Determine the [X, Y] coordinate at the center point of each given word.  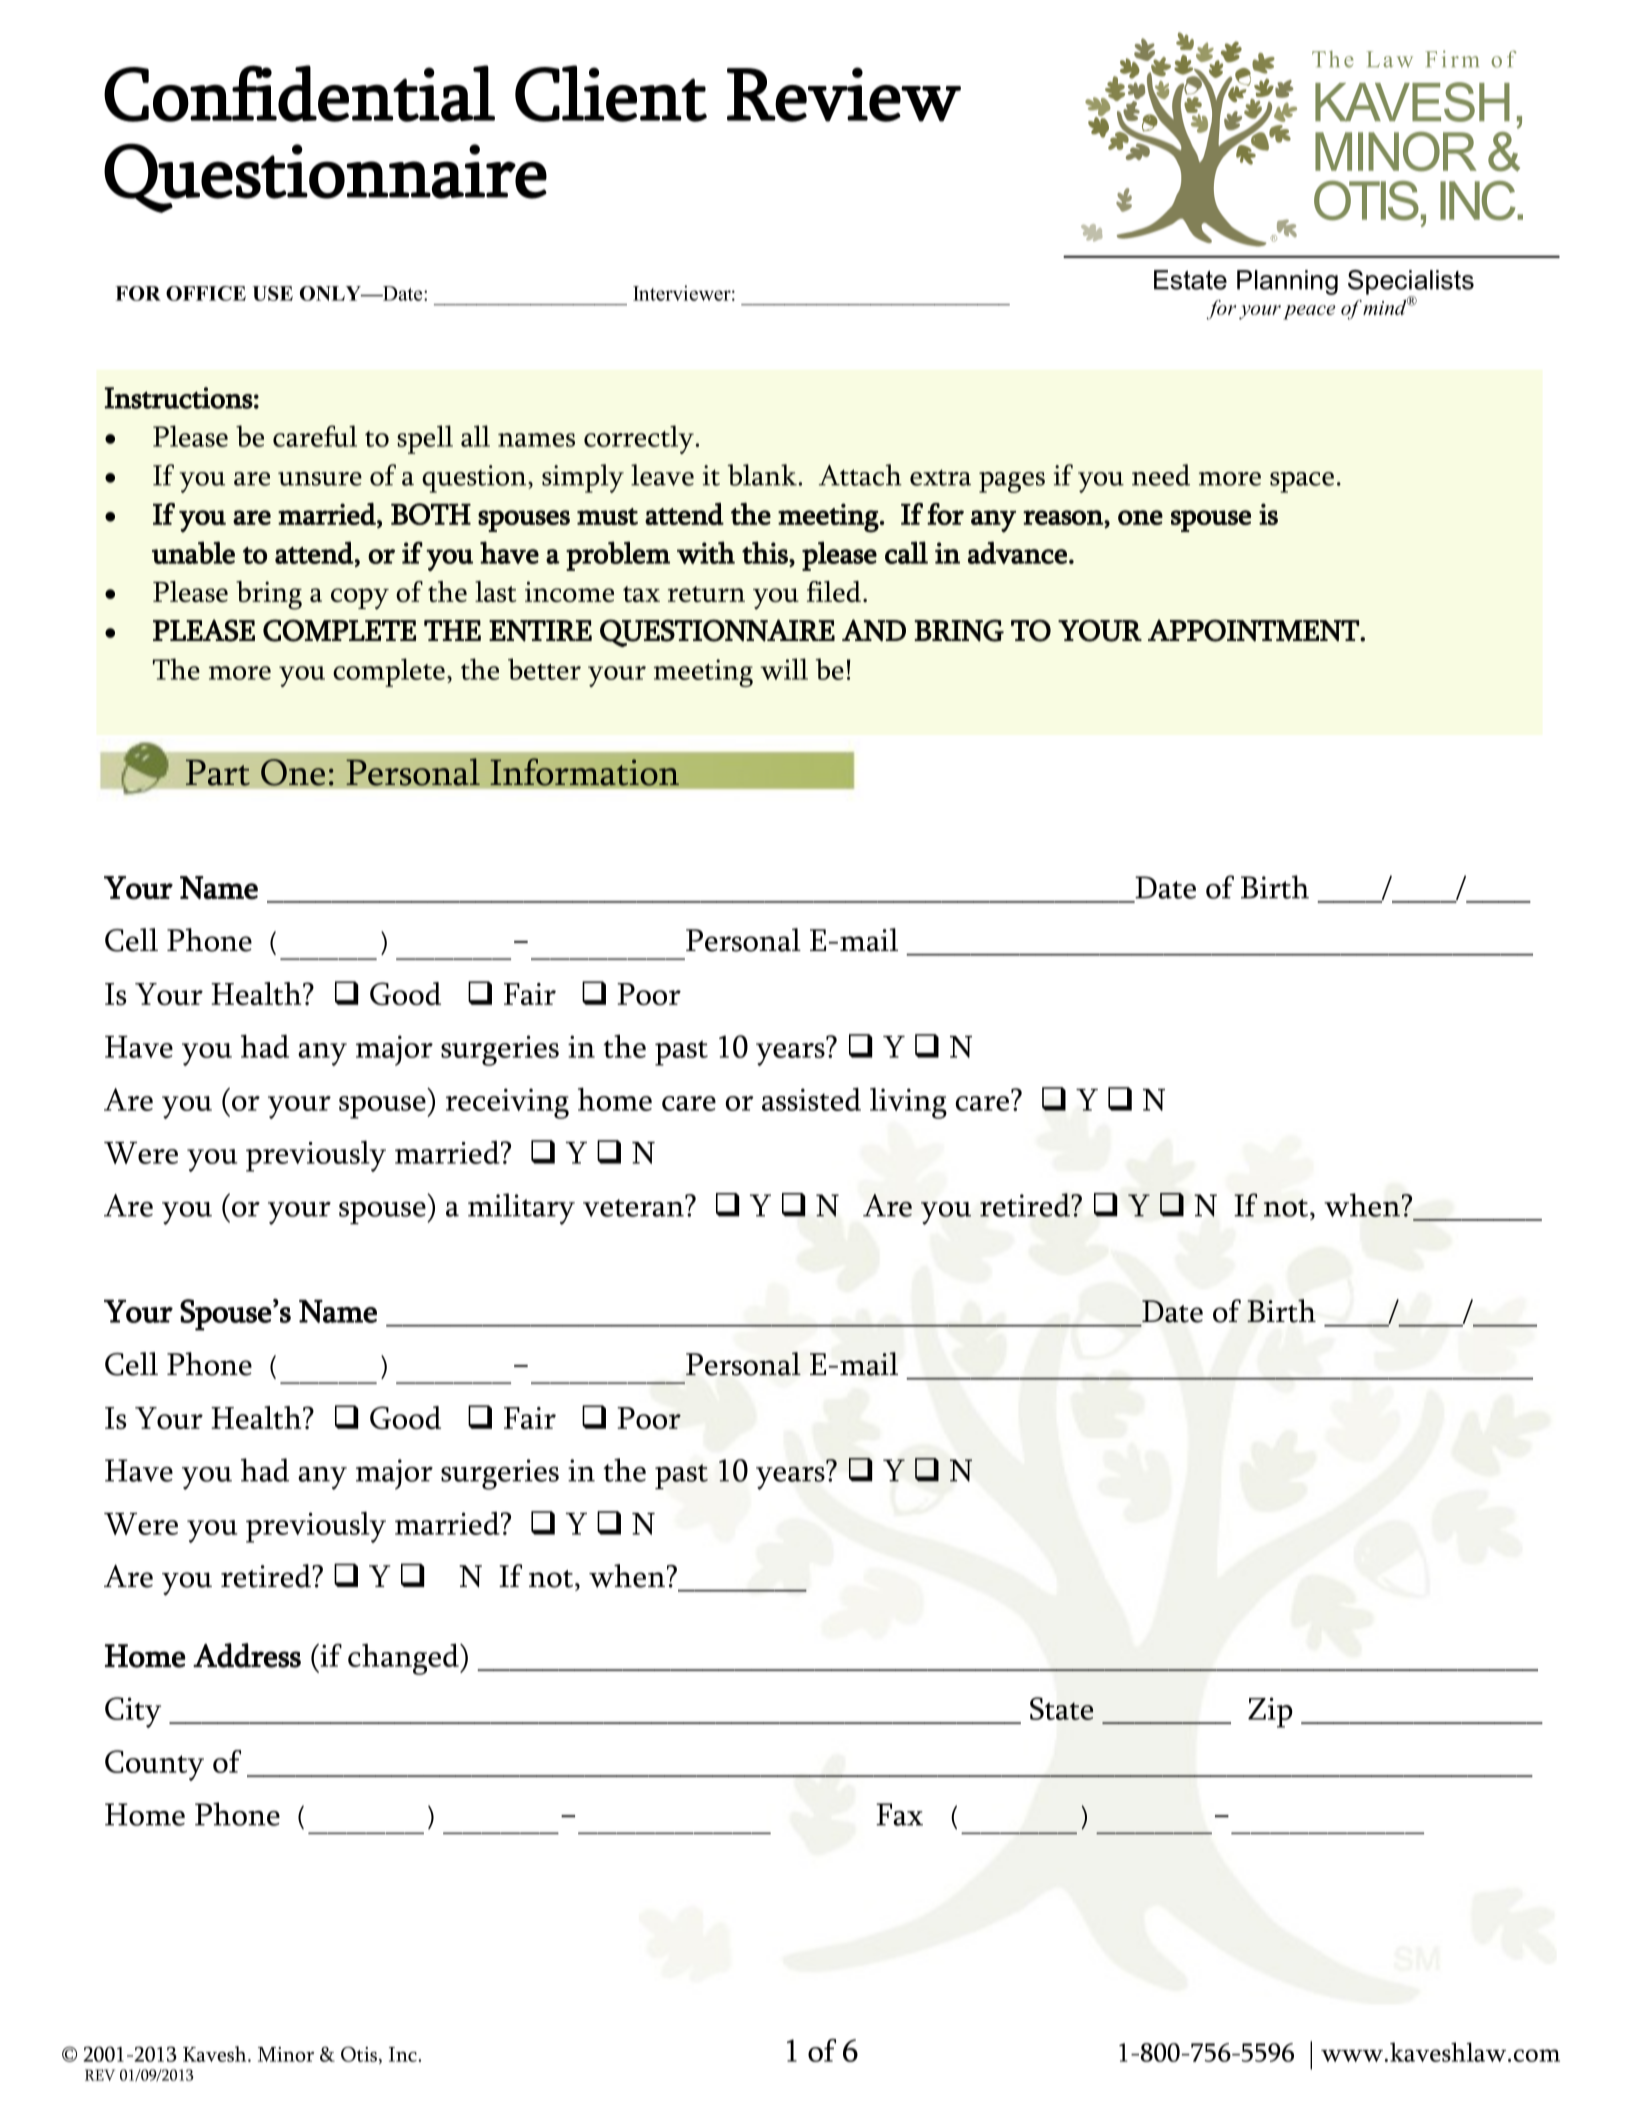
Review [844, 94]
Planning [1287, 282]
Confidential [299, 93]
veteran [634, 1207]
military [521, 1209]
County [154, 1765]
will [784, 669]
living [908, 1103]
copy [360, 599]
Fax [899, 1814]
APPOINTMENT [1254, 630]
